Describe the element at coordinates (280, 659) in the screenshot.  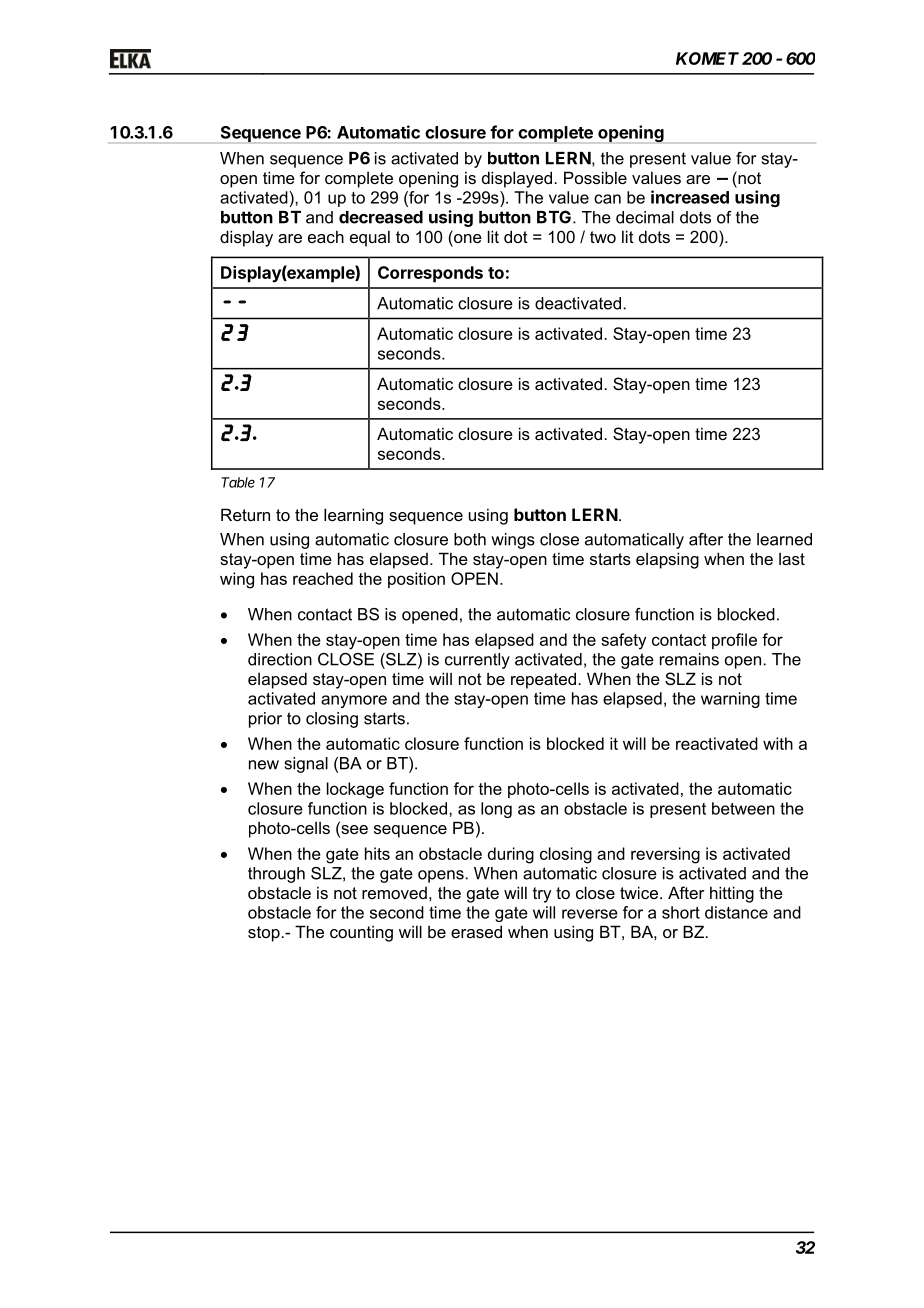
I see `direction` at that location.
